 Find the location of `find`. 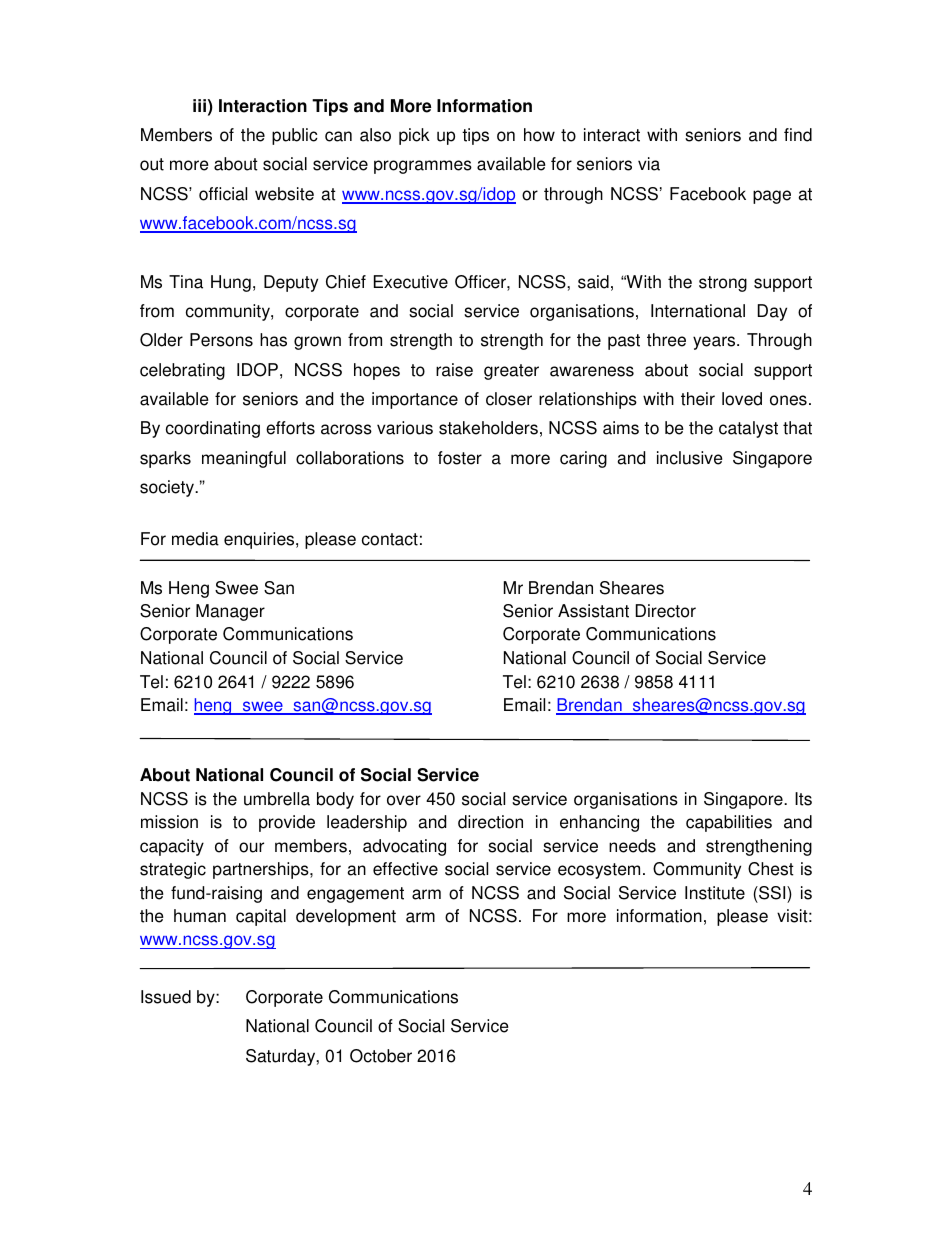

find is located at coordinates (798, 135).
